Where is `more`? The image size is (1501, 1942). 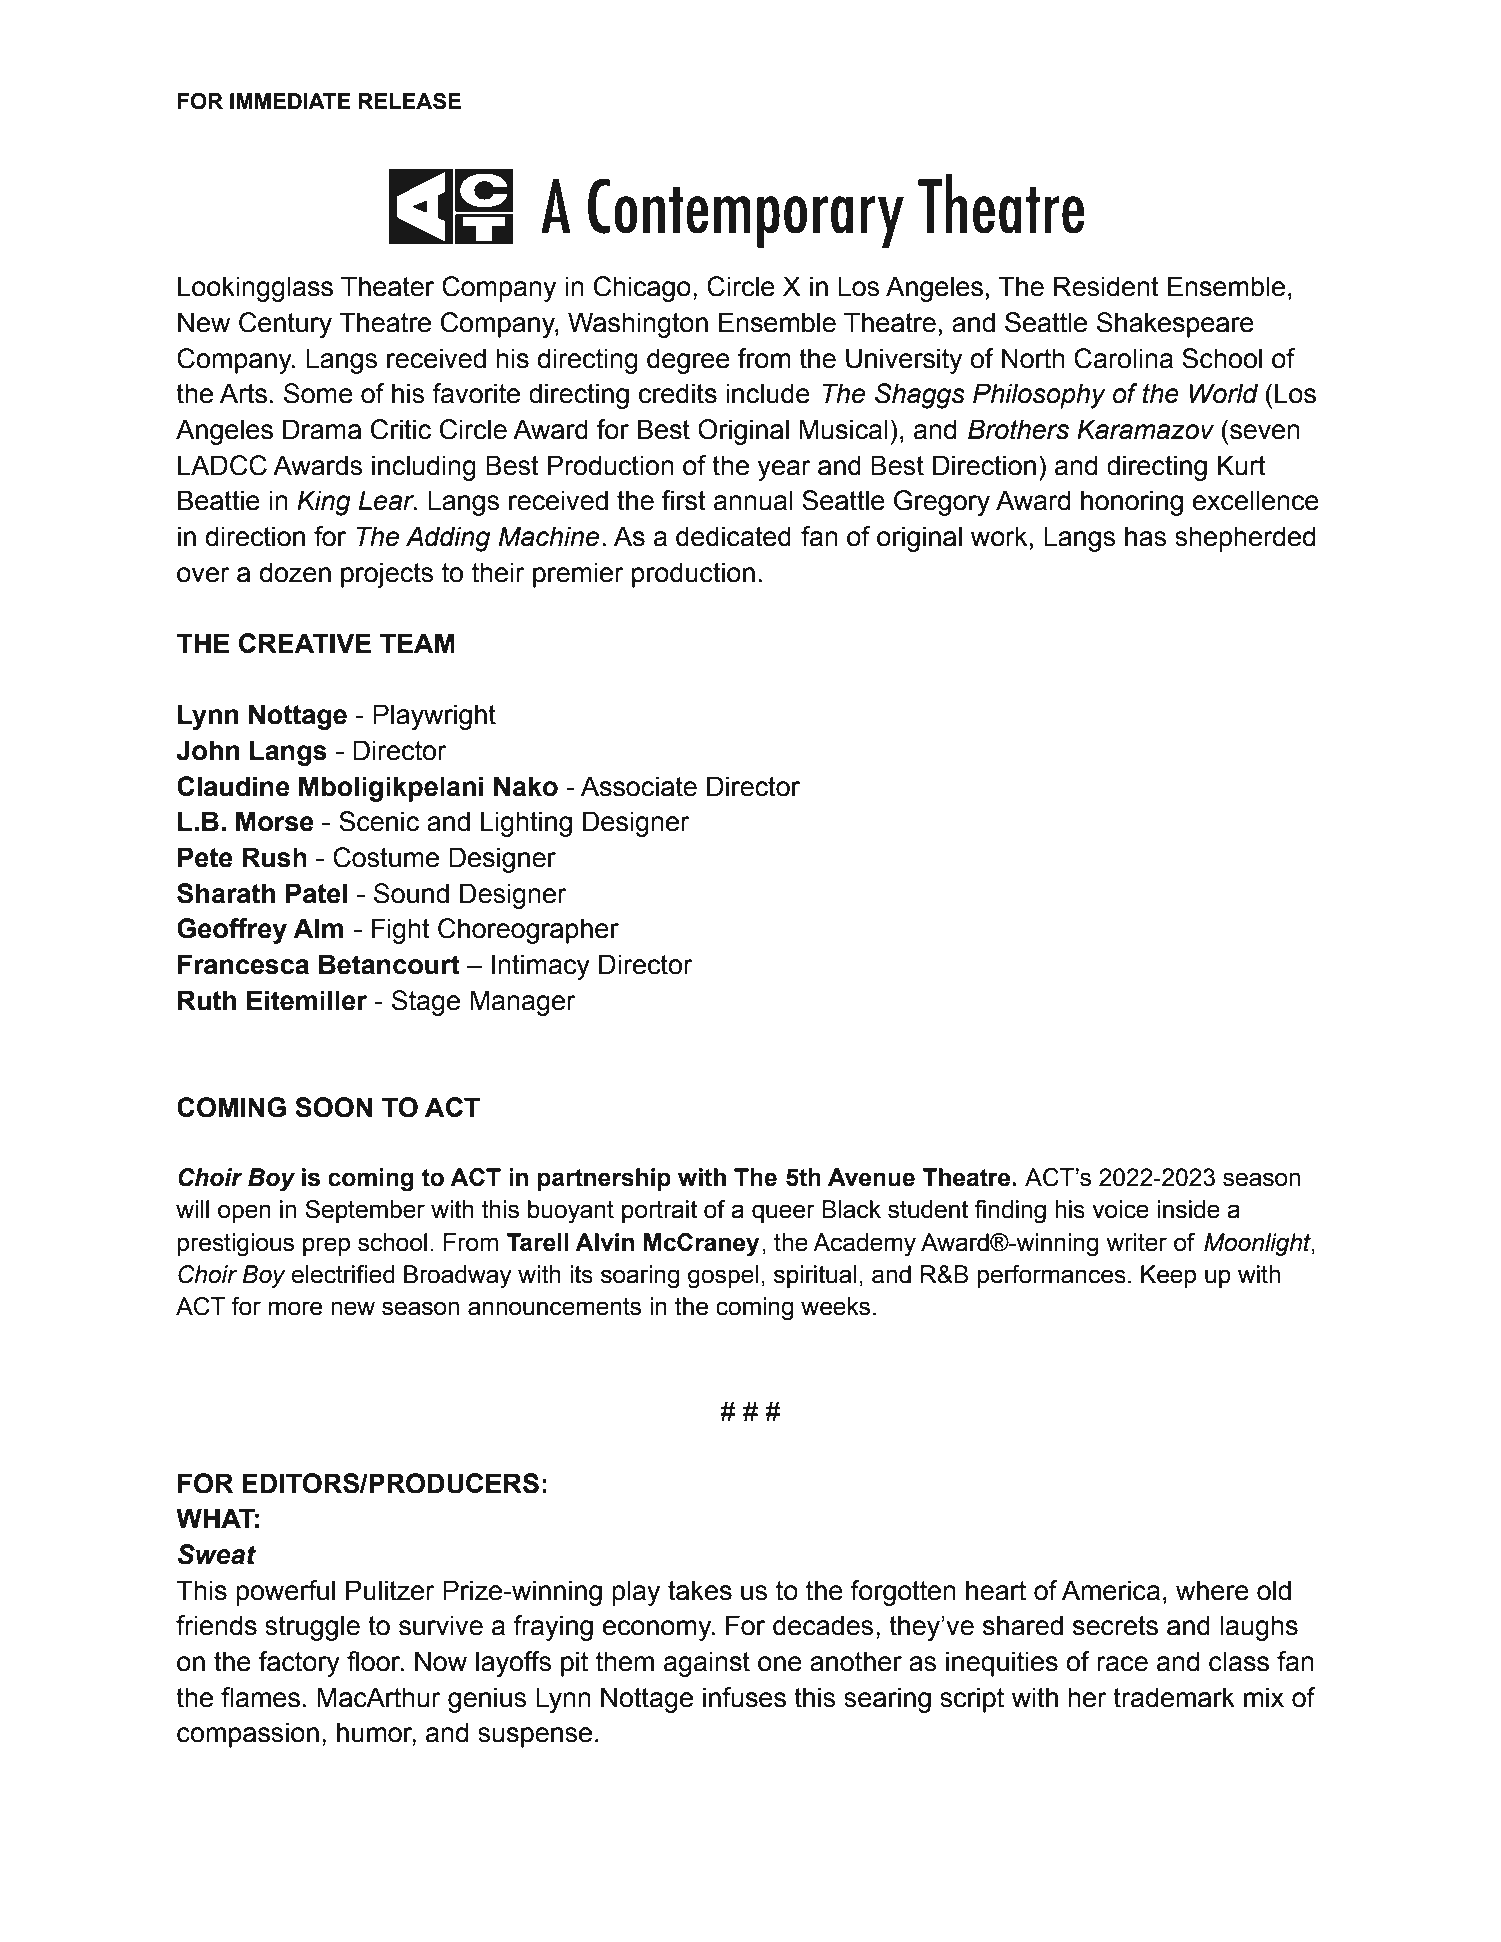 more is located at coordinates (295, 1308).
